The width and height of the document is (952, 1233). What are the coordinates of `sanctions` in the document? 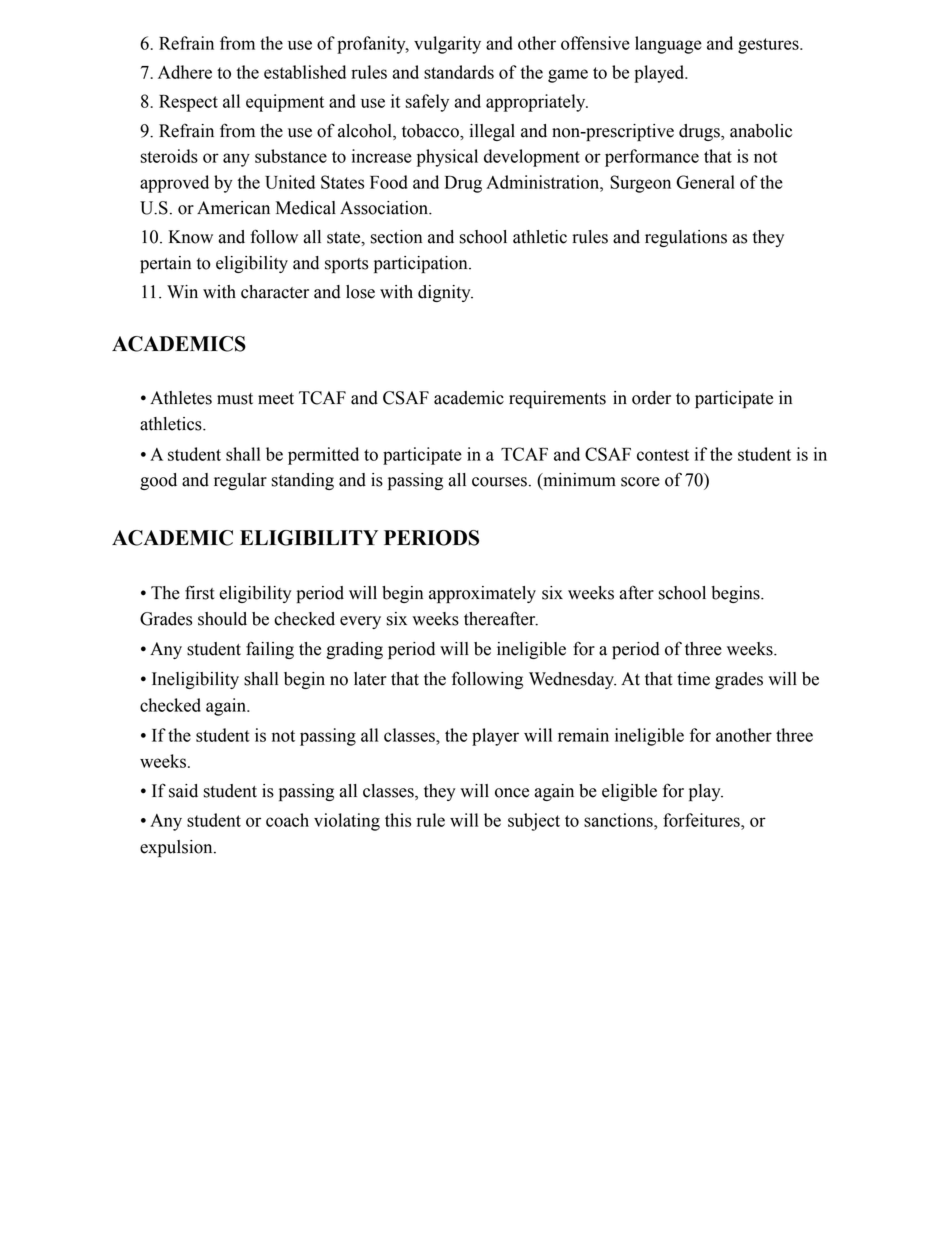 It's located at (619, 820).
